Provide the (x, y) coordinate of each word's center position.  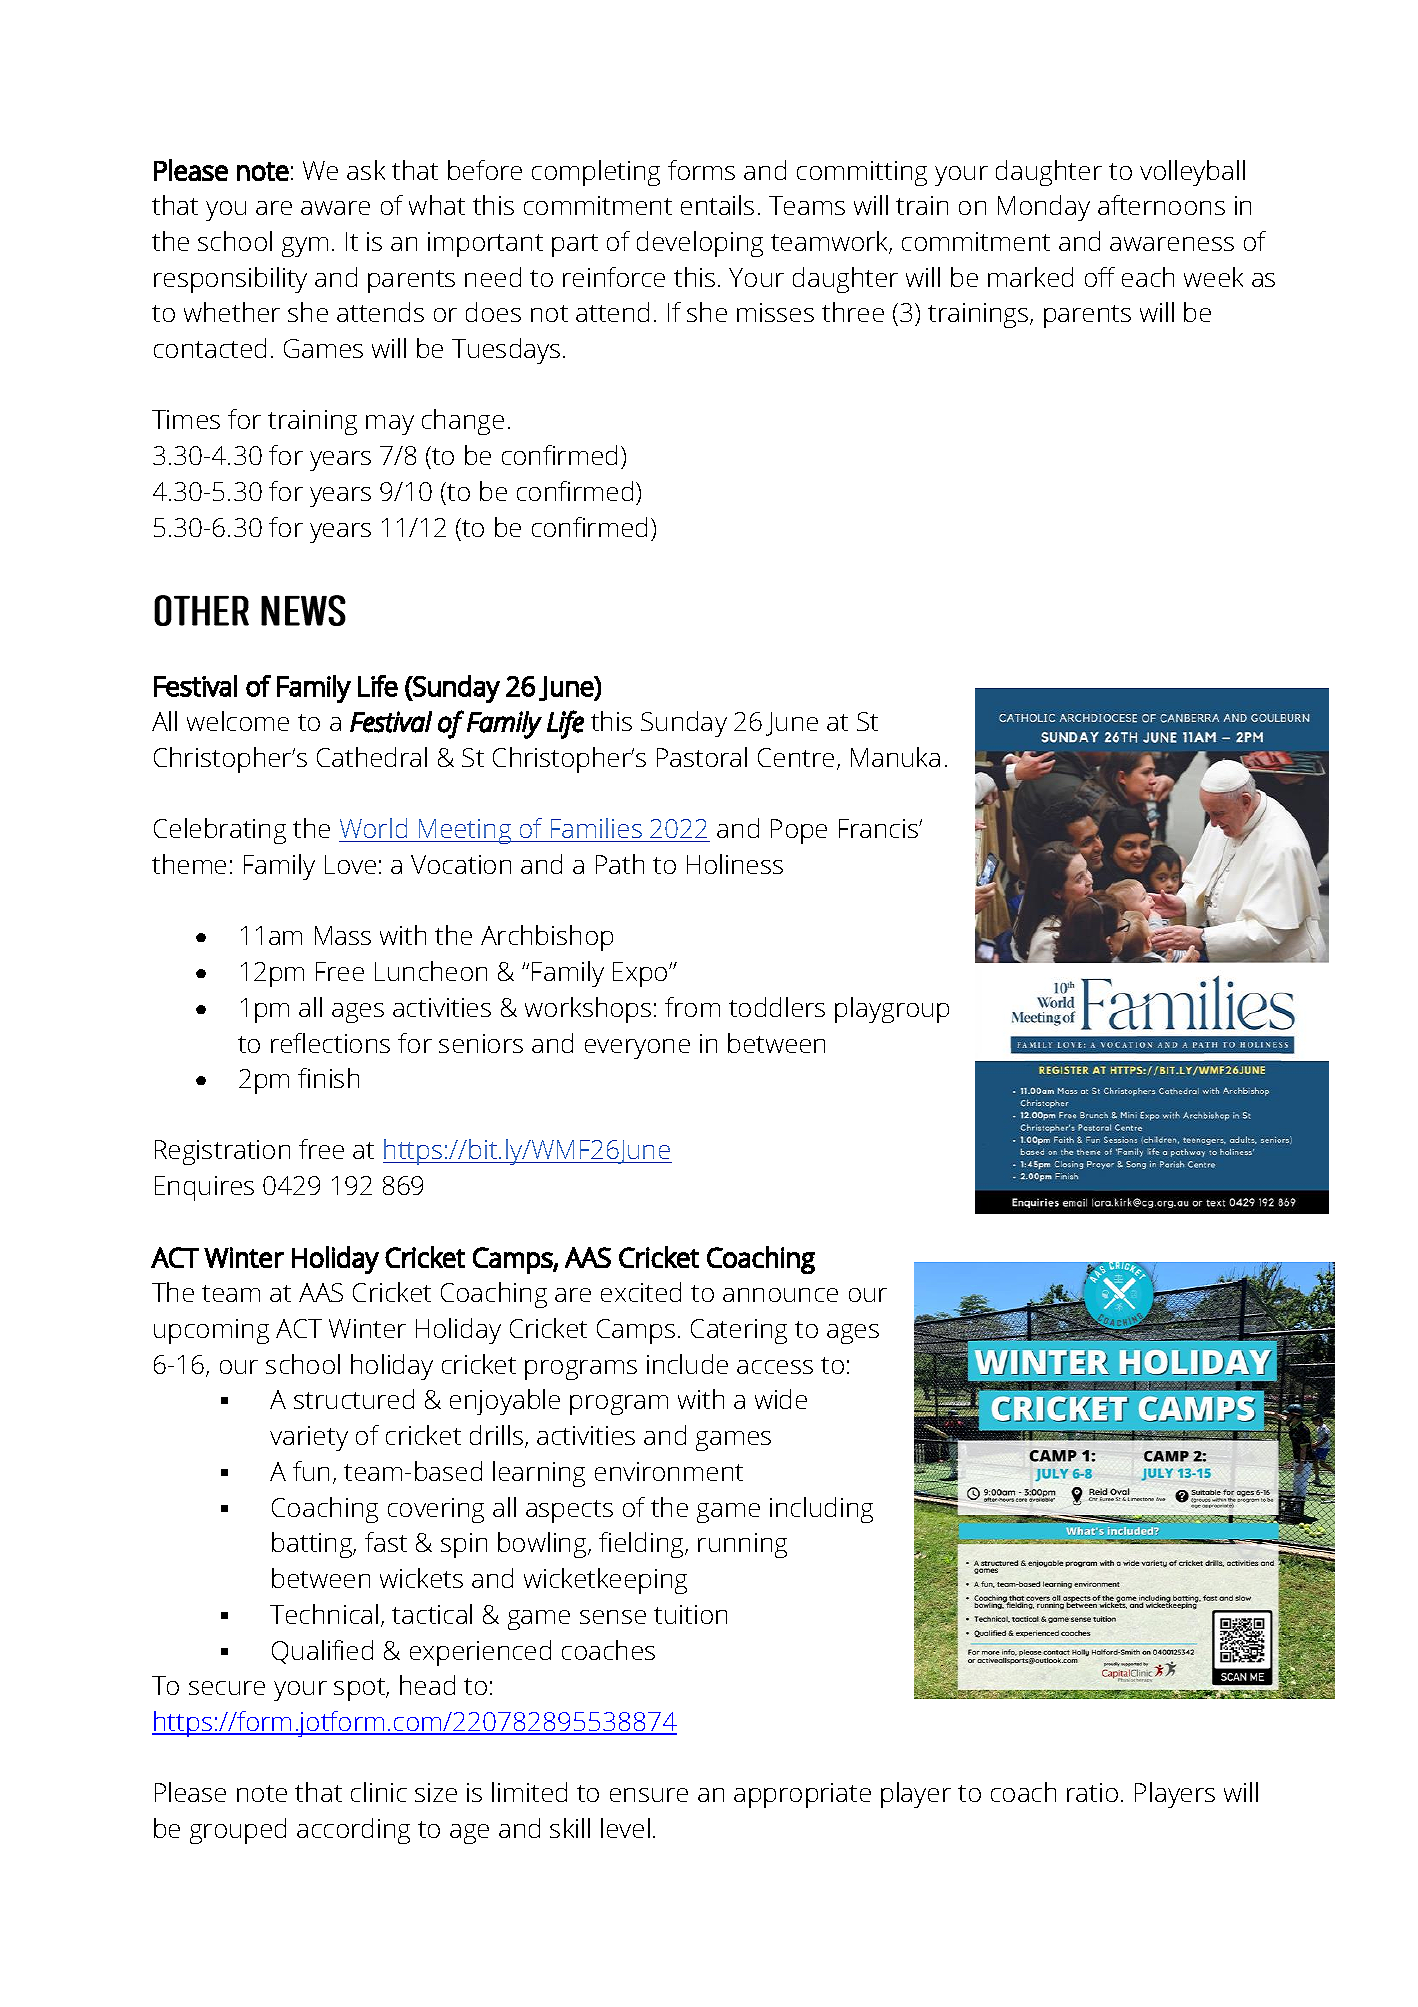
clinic (379, 1792)
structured (354, 1399)
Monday (1044, 208)
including (821, 1510)
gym (305, 247)
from (692, 1007)
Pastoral (702, 757)
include (687, 1364)
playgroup (892, 1010)
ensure (649, 1795)
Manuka (895, 757)
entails (717, 205)
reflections (330, 1043)
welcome (238, 721)
